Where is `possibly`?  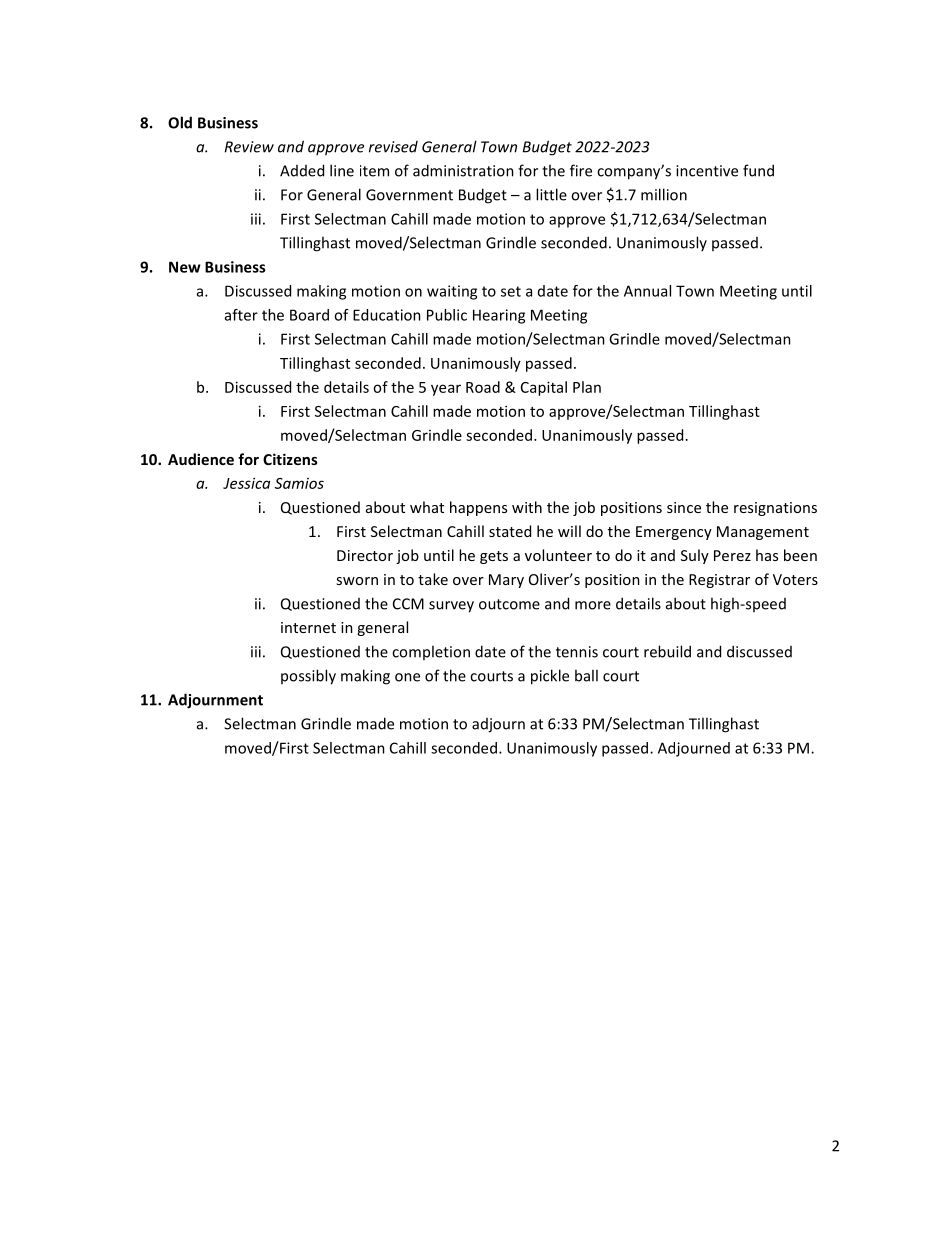 possibly is located at coordinates (308, 677).
